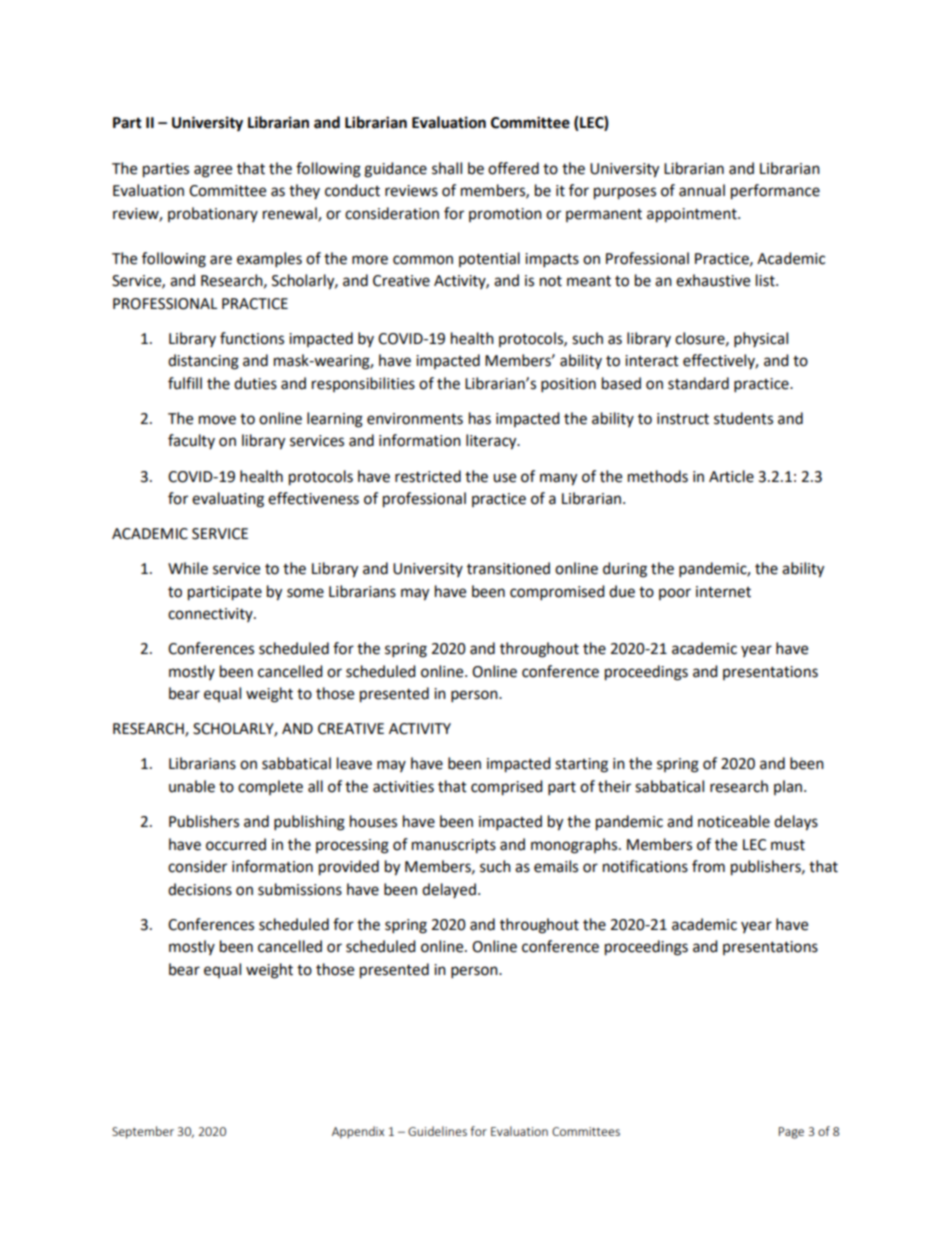 This screenshot has width=952, height=1233. Describe the element at coordinates (211, 615) in the screenshot. I see `connectivity` at that location.
